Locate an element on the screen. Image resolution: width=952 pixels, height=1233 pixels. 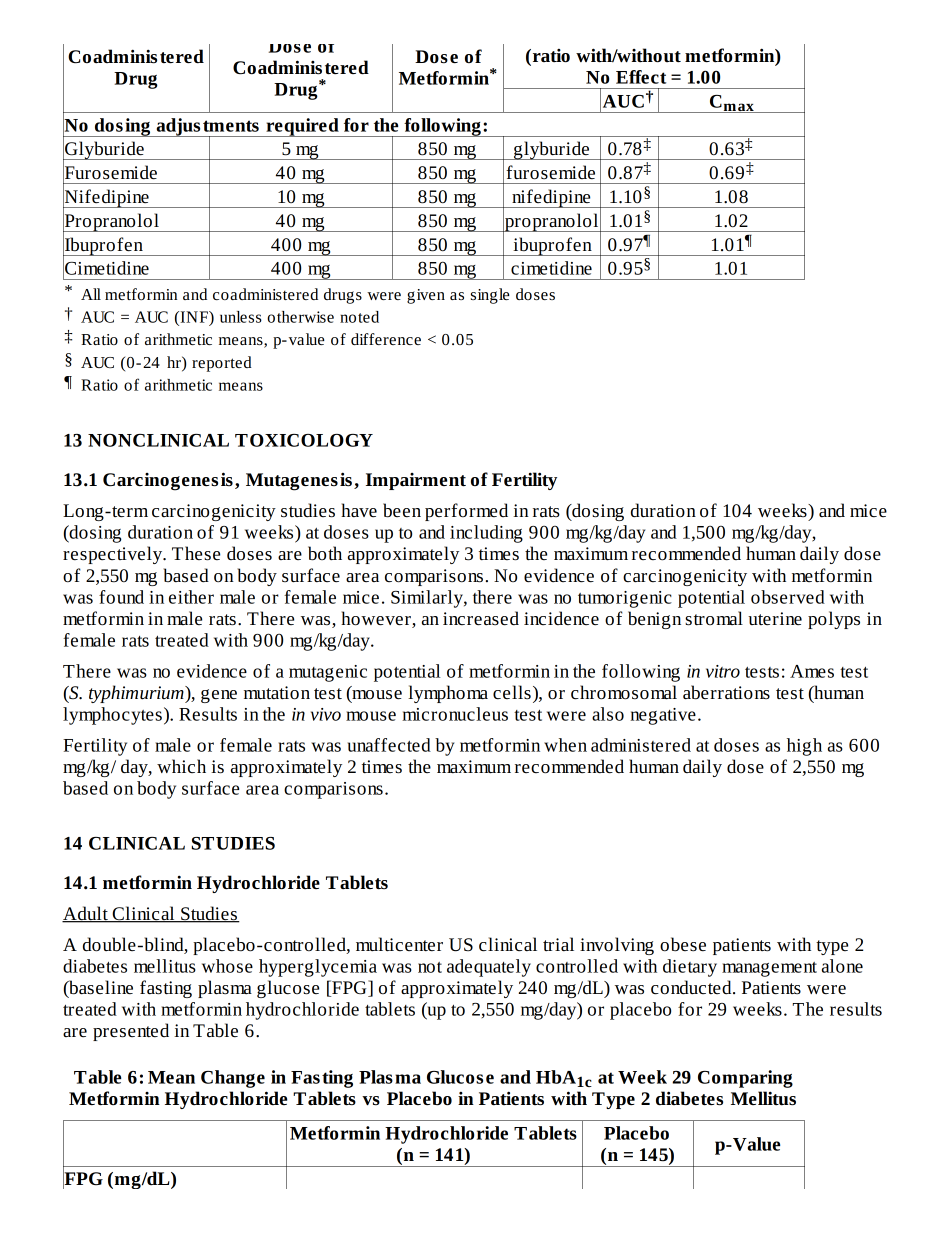
single is located at coordinates (490, 296).
